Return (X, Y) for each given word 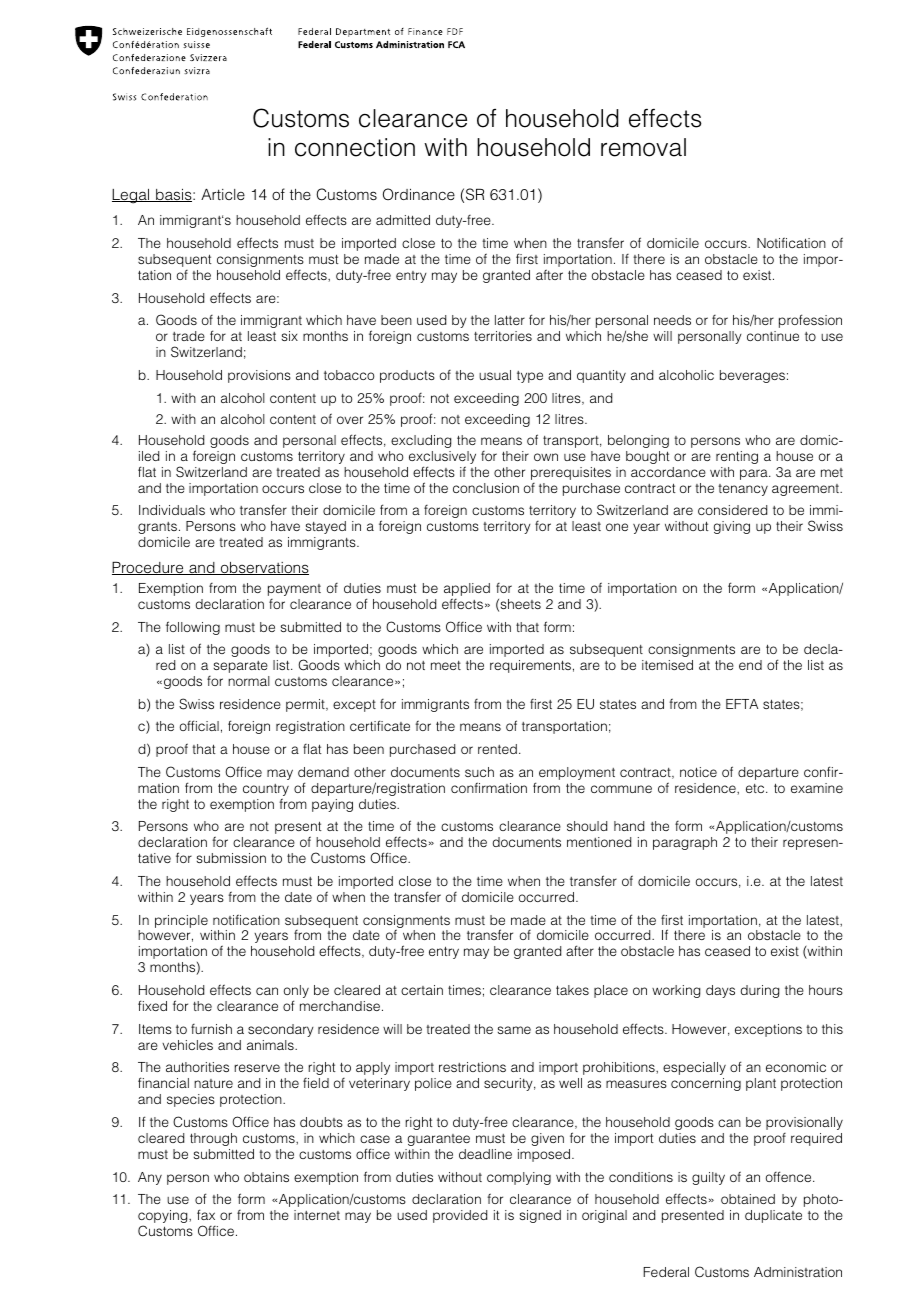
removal (643, 147)
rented (497, 749)
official (199, 725)
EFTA (742, 704)
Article (223, 194)
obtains (266, 1177)
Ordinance (419, 194)
